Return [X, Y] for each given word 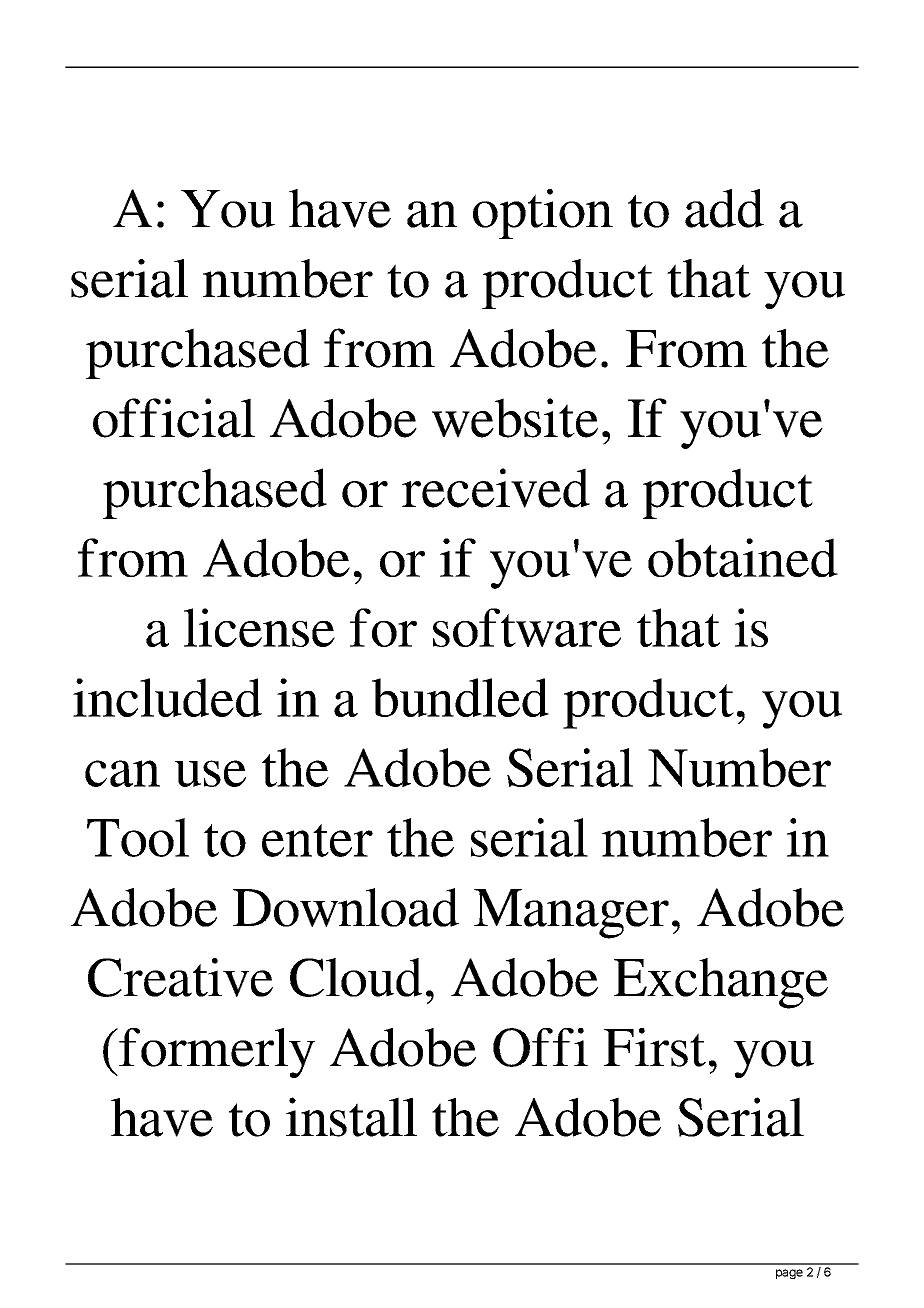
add [724, 208]
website [515, 418]
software [527, 627]
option [543, 214]
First [655, 1047]
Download [346, 907]
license [259, 627]
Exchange [721, 983]
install [351, 1117]
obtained [743, 557]
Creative [180, 977]
